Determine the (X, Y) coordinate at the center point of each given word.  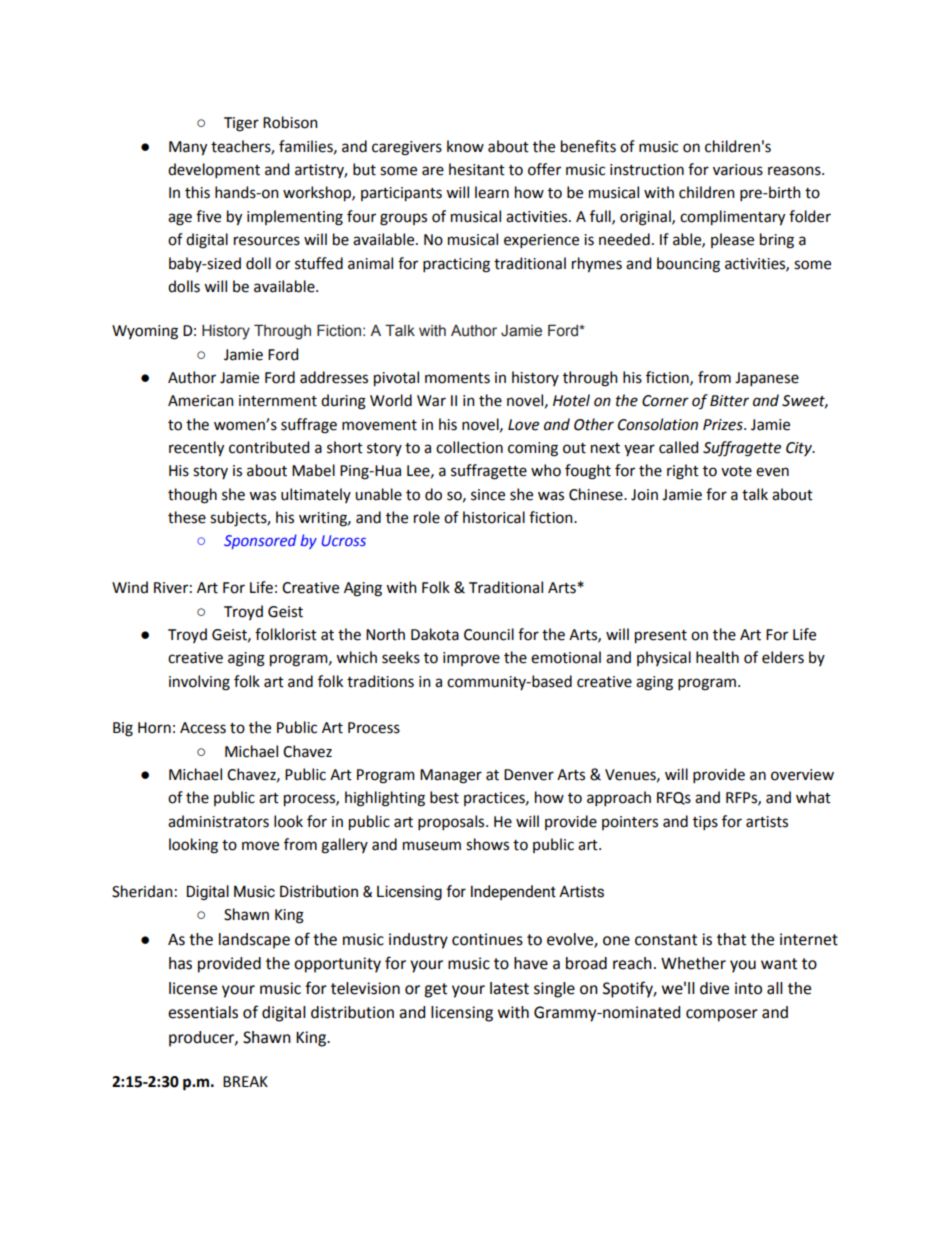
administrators (218, 821)
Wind (130, 587)
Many (188, 148)
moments (457, 378)
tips (705, 823)
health (717, 657)
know (465, 146)
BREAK (245, 1081)
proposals (452, 822)
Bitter (729, 401)
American (201, 401)
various (738, 170)
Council (489, 634)
